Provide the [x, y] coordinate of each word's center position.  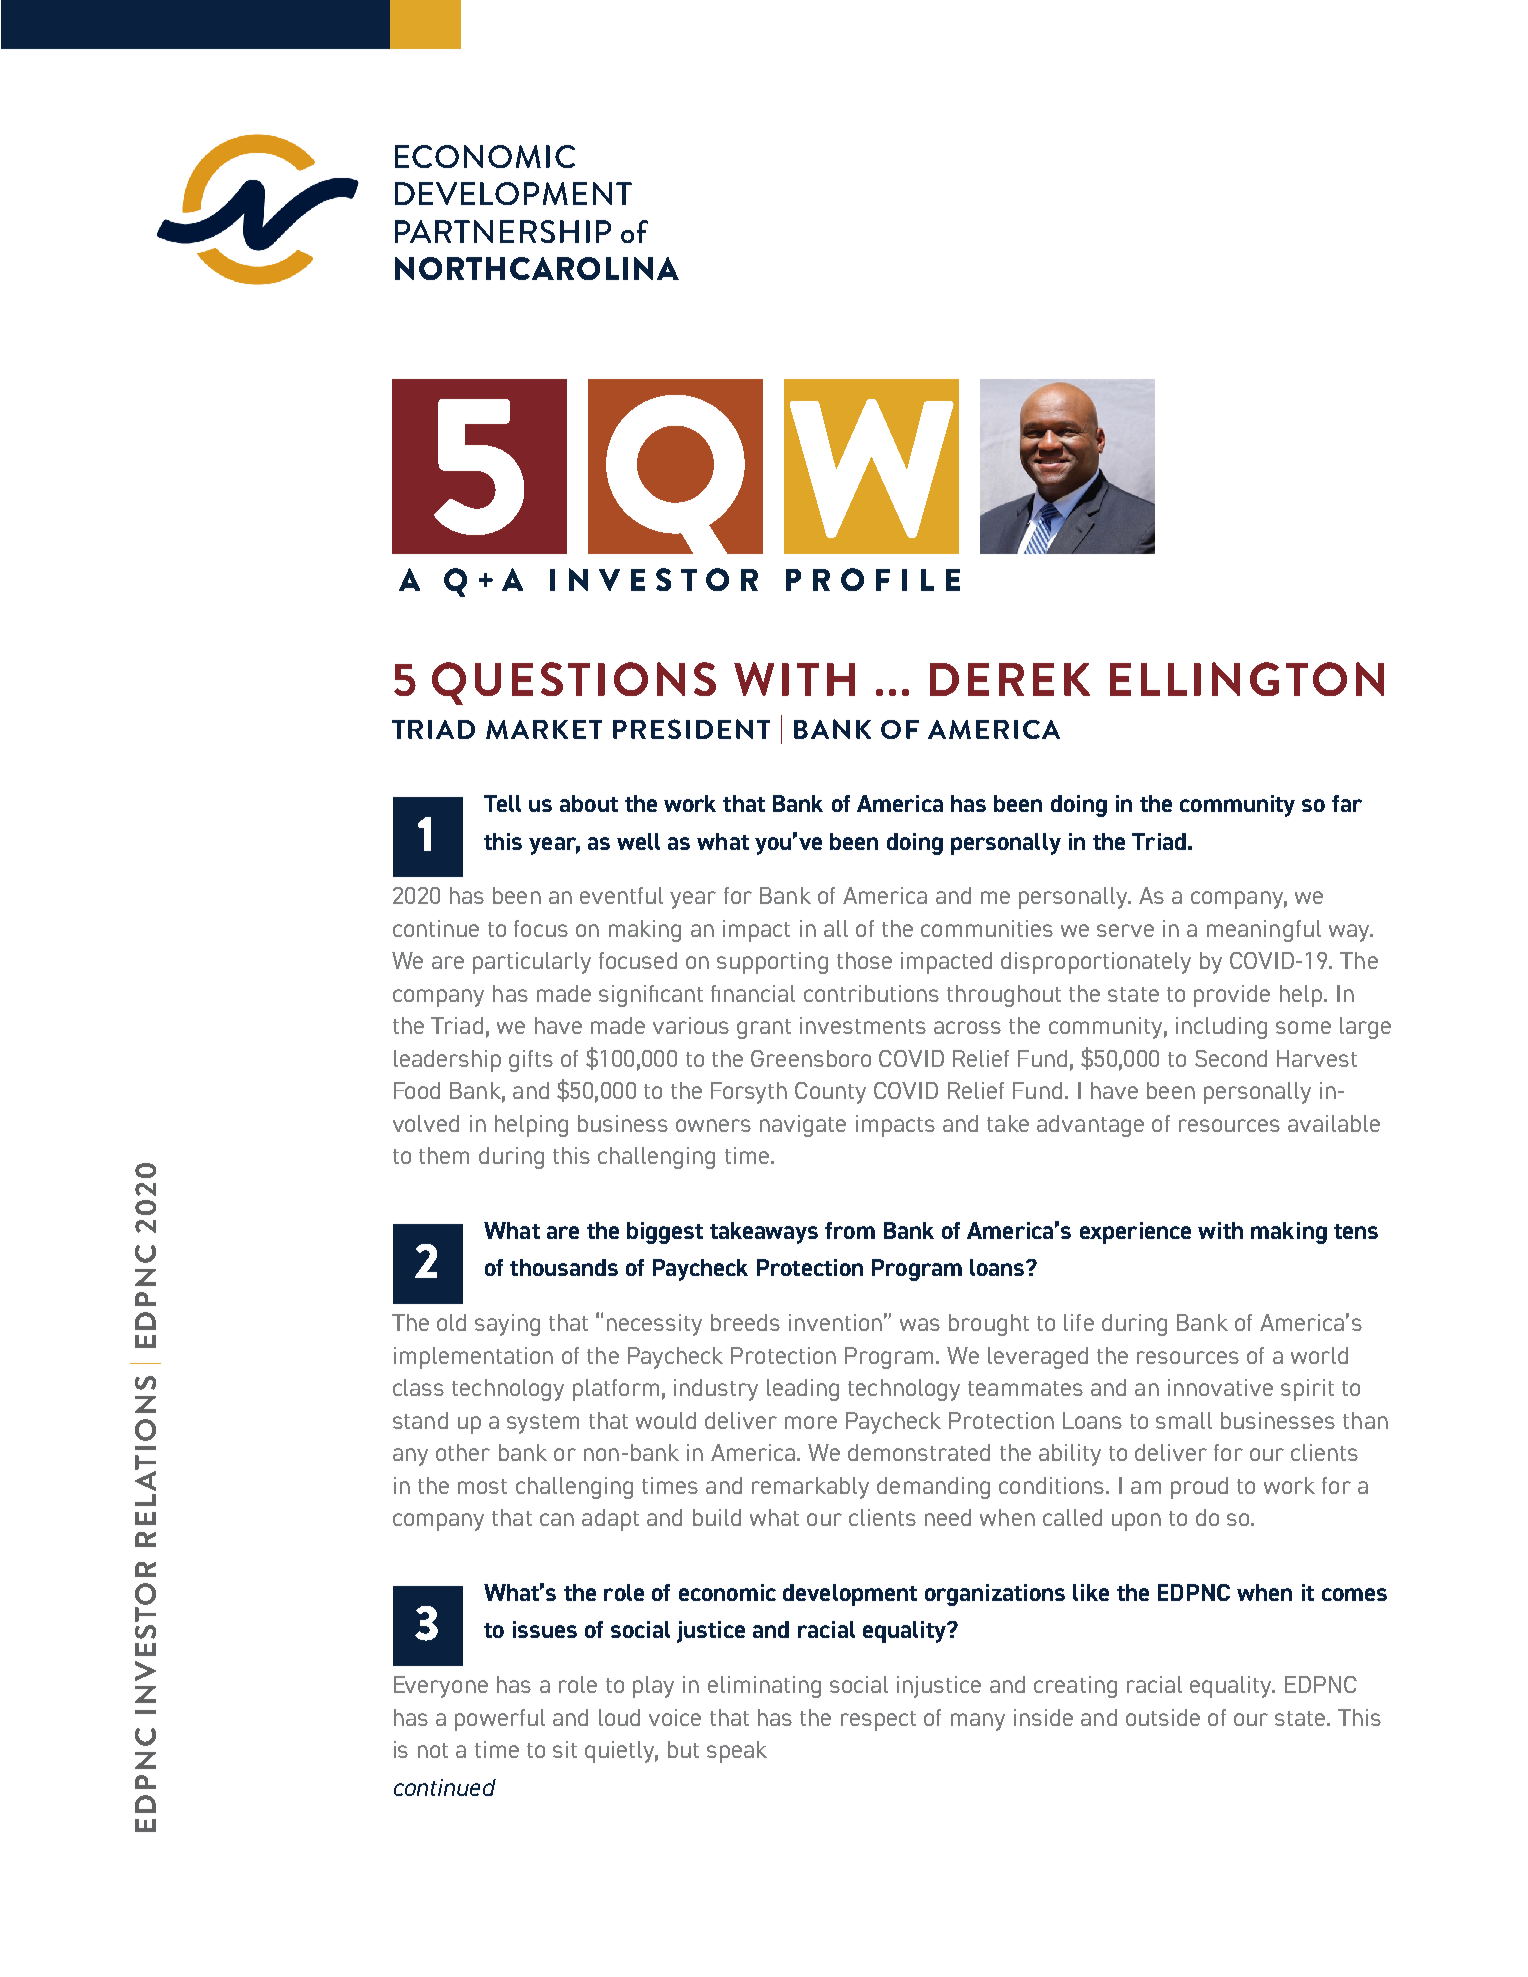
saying [507, 1325]
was [920, 1324]
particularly [532, 963]
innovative [1220, 1387]
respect [878, 1721]
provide [1232, 996]
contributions [871, 993]
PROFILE [873, 579]
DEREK [1010, 679]
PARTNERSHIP [503, 231]
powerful [500, 1720]
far [1347, 803]
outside [1163, 1717]
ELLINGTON [1247, 679]
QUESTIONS [574, 683]
